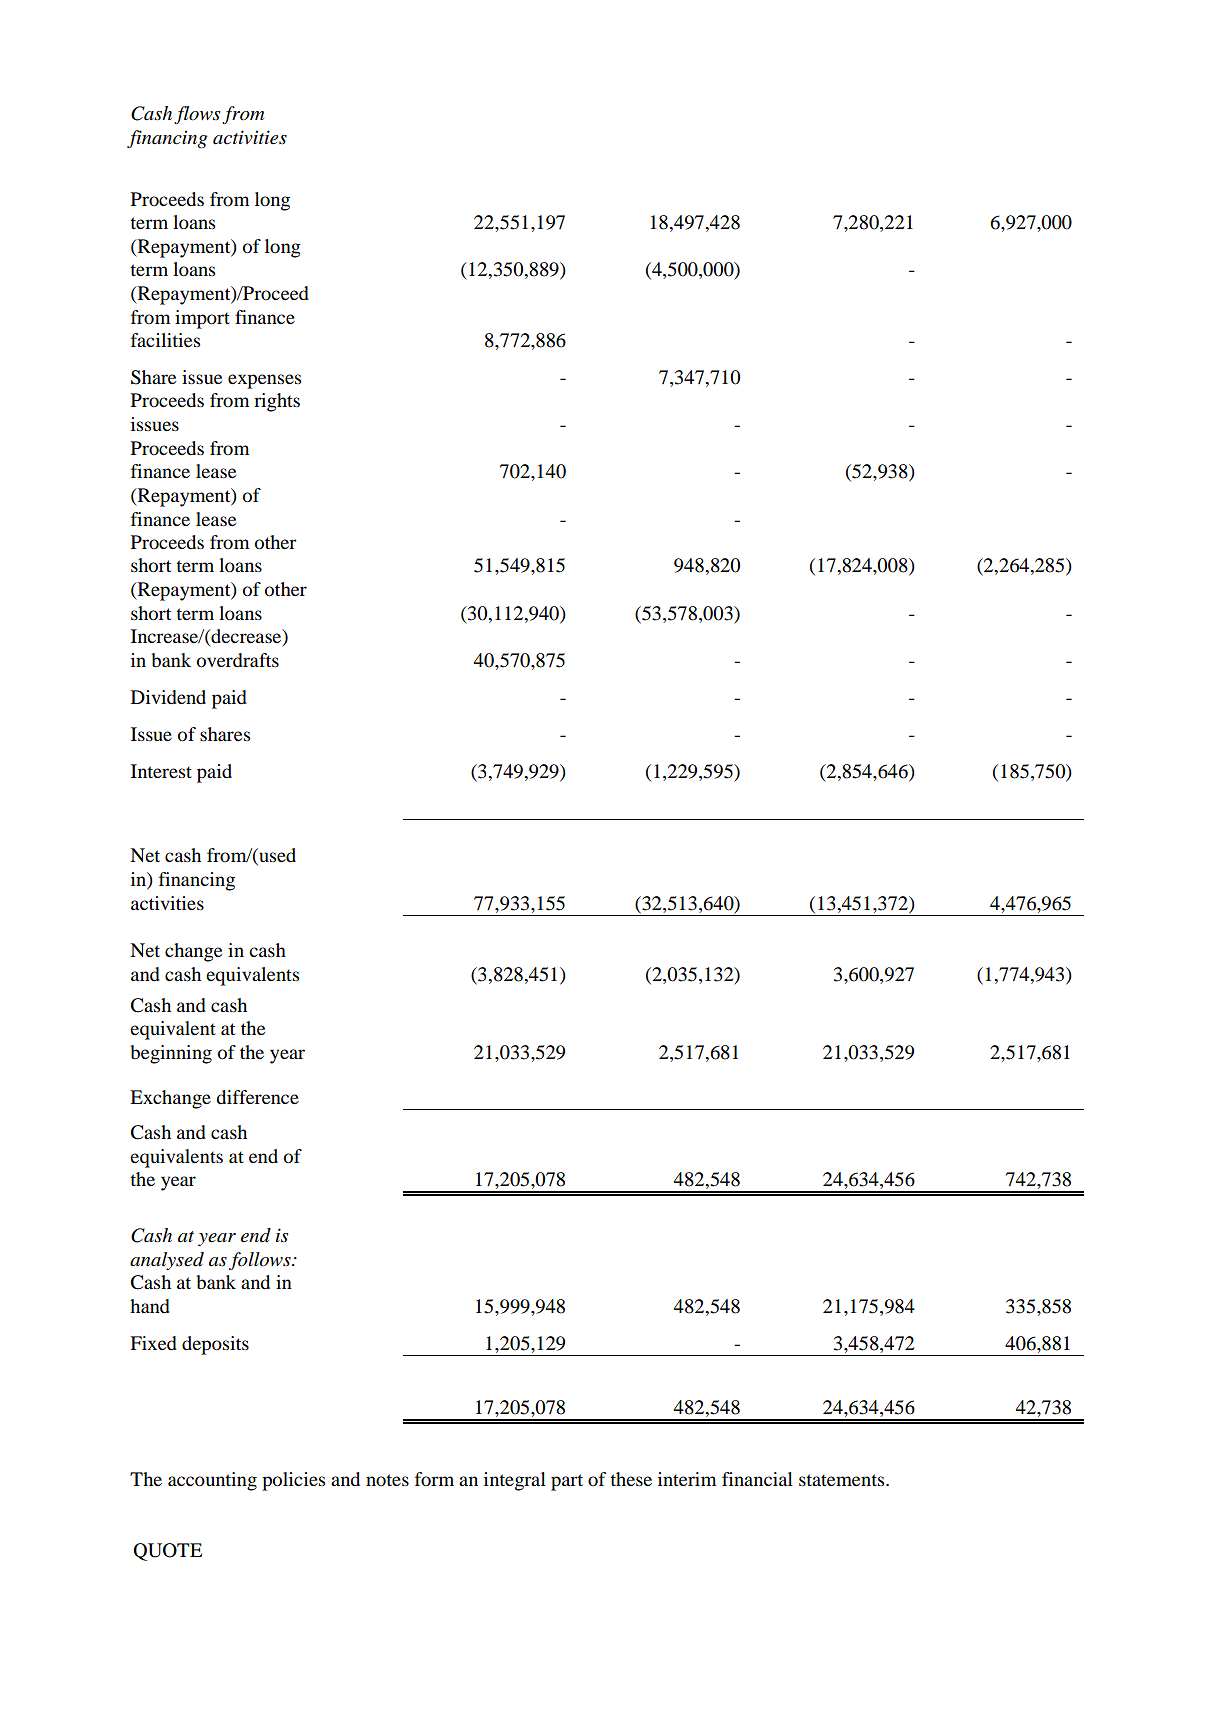 The height and width of the screenshot is (1725, 1220). What do you see at coordinates (161, 771) in the screenshot?
I see `Interest` at bounding box center [161, 771].
